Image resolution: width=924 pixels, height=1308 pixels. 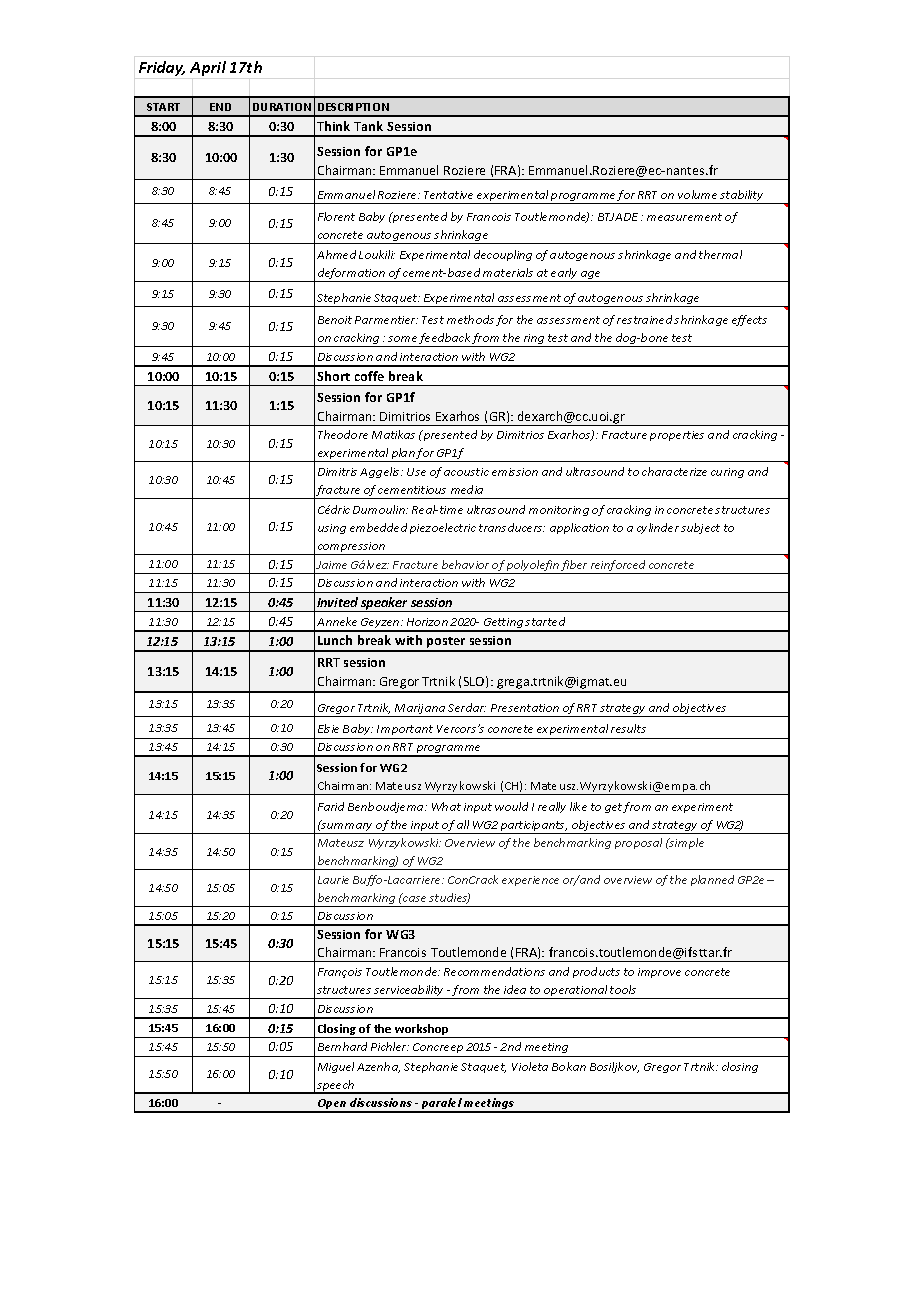 What do you see at coordinates (466, 472) in the screenshot?
I see `acoustic` at bounding box center [466, 472].
